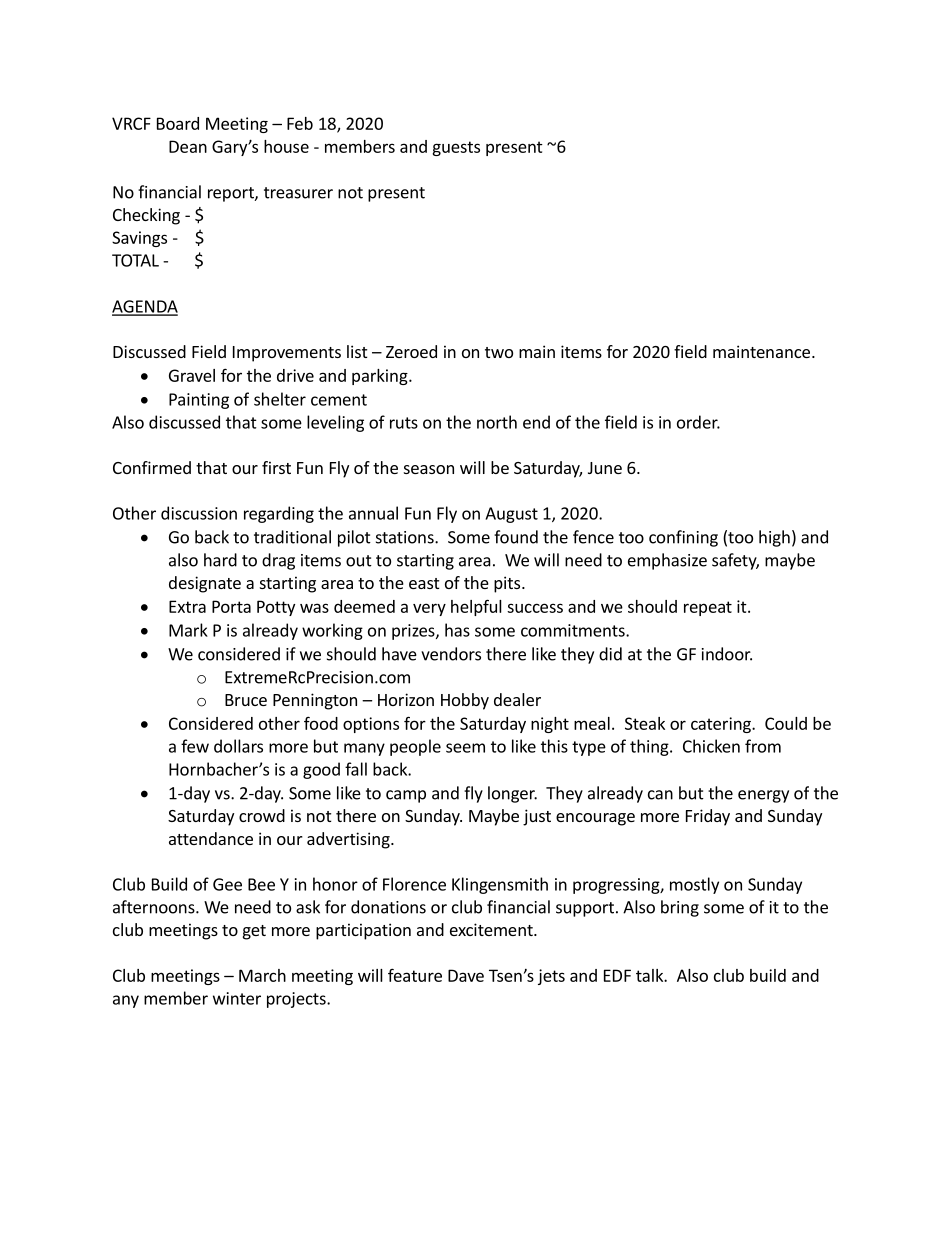  What do you see at coordinates (466, 975) in the page?
I see `Dave` at bounding box center [466, 975].
